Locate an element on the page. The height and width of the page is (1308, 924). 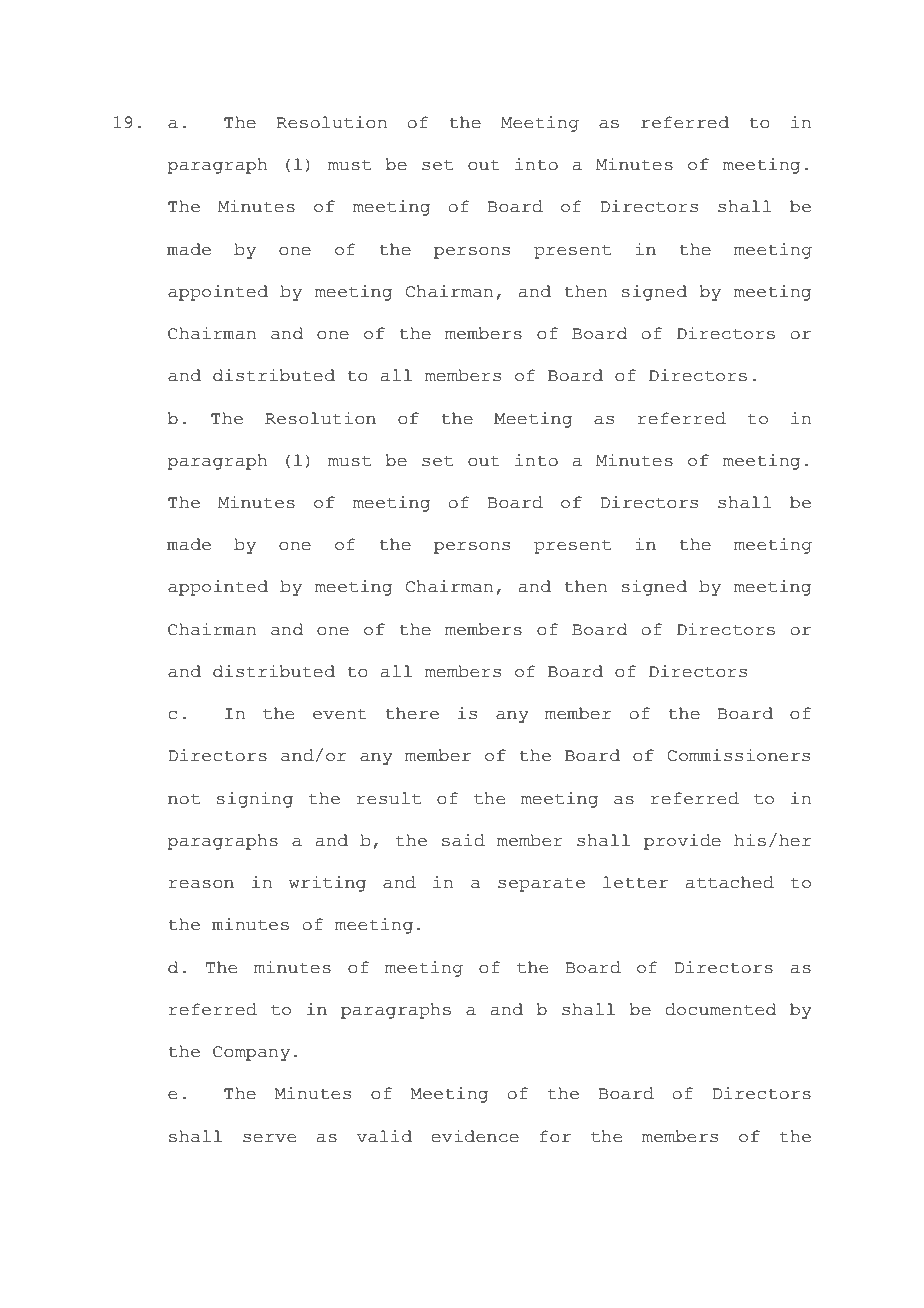
letter is located at coordinates (635, 882).
